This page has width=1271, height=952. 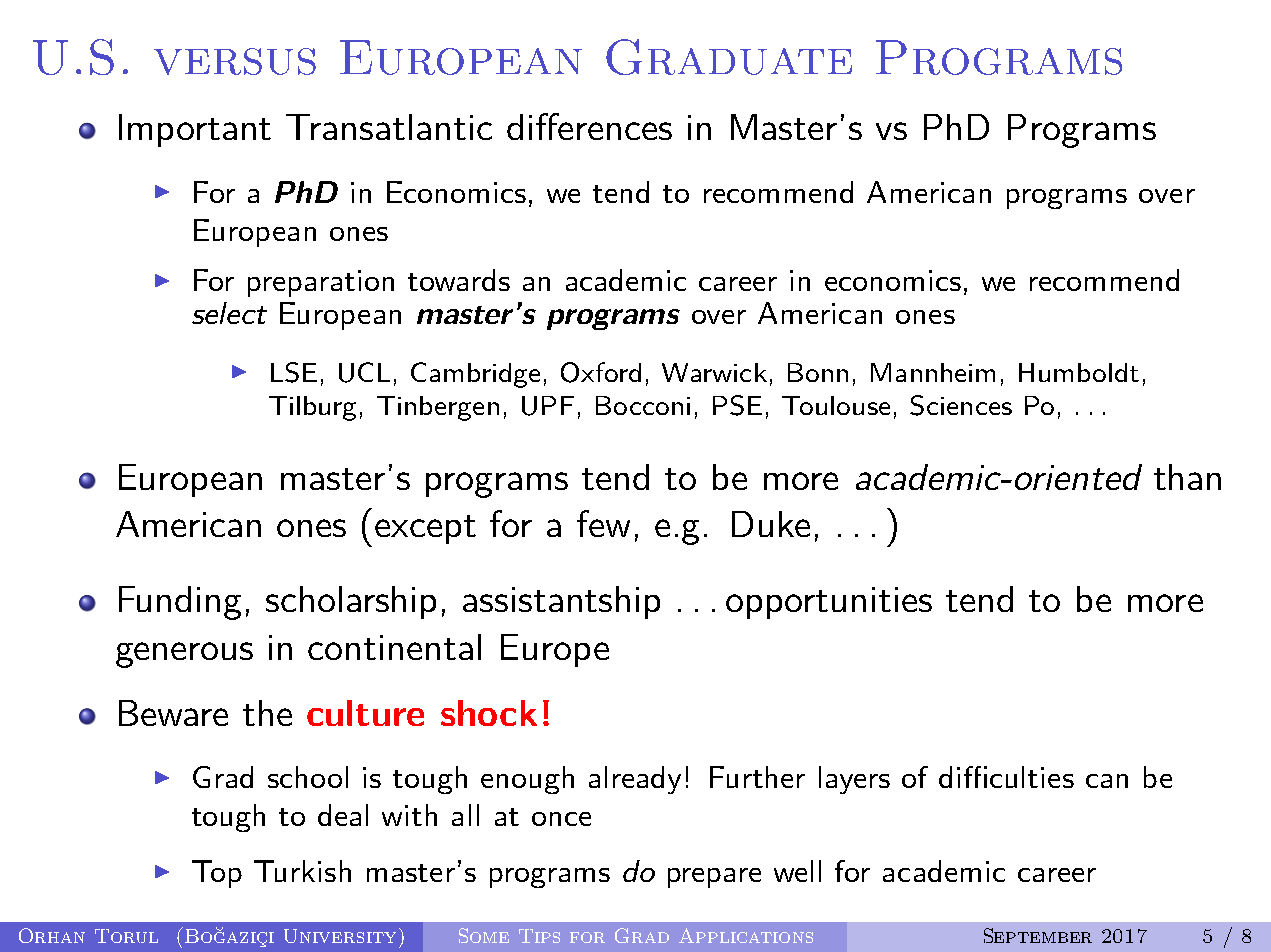 What do you see at coordinates (714, 878) in the page?
I see `prepare` at bounding box center [714, 878].
